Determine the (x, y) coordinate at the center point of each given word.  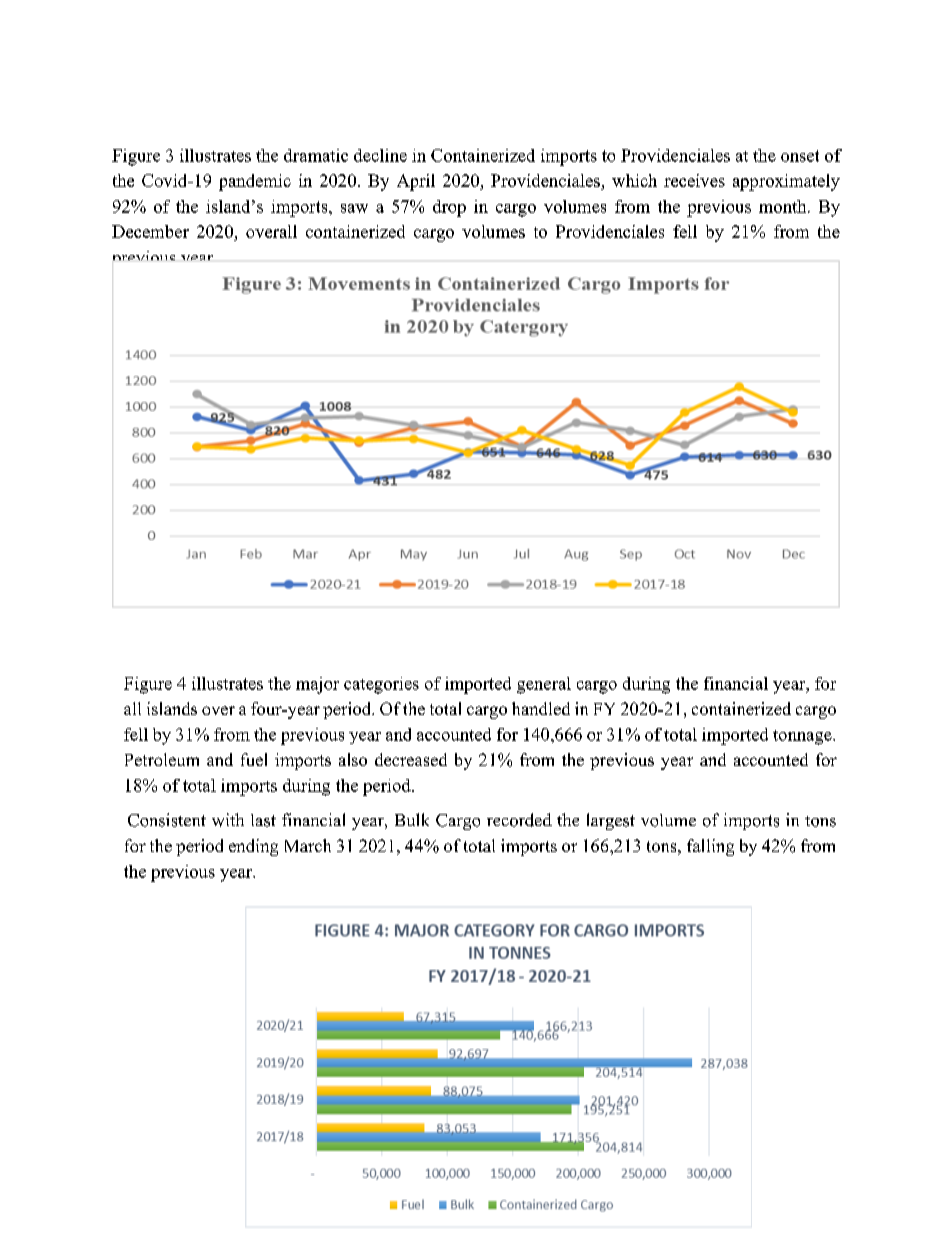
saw (354, 208)
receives (694, 180)
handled (541, 708)
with (228, 820)
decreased (411, 759)
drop (449, 208)
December (150, 231)
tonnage (803, 737)
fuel (254, 759)
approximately (786, 182)
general (544, 685)
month (784, 206)
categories (381, 685)
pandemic (255, 182)
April (416, 182)
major (317, 685)
